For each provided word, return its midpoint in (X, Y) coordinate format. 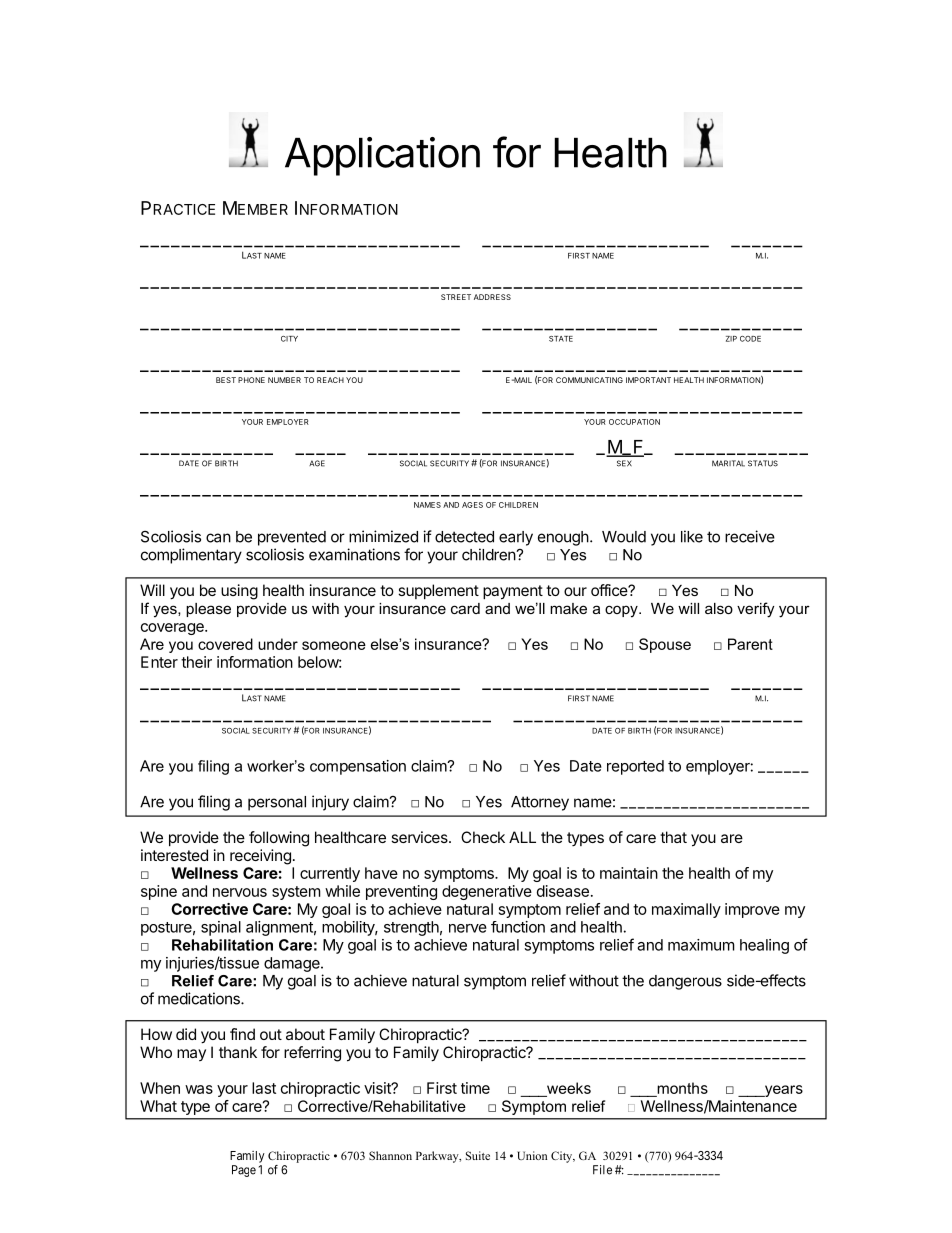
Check (483, 837)
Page (244, 1171)
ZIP (731, 339)
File (602, 1170)
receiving (260, 857)
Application (382, 156)
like (692, 536)
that (673, 837)
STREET (456, 297)
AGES (472, 505)
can (218, 538)
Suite (478, 1155)
